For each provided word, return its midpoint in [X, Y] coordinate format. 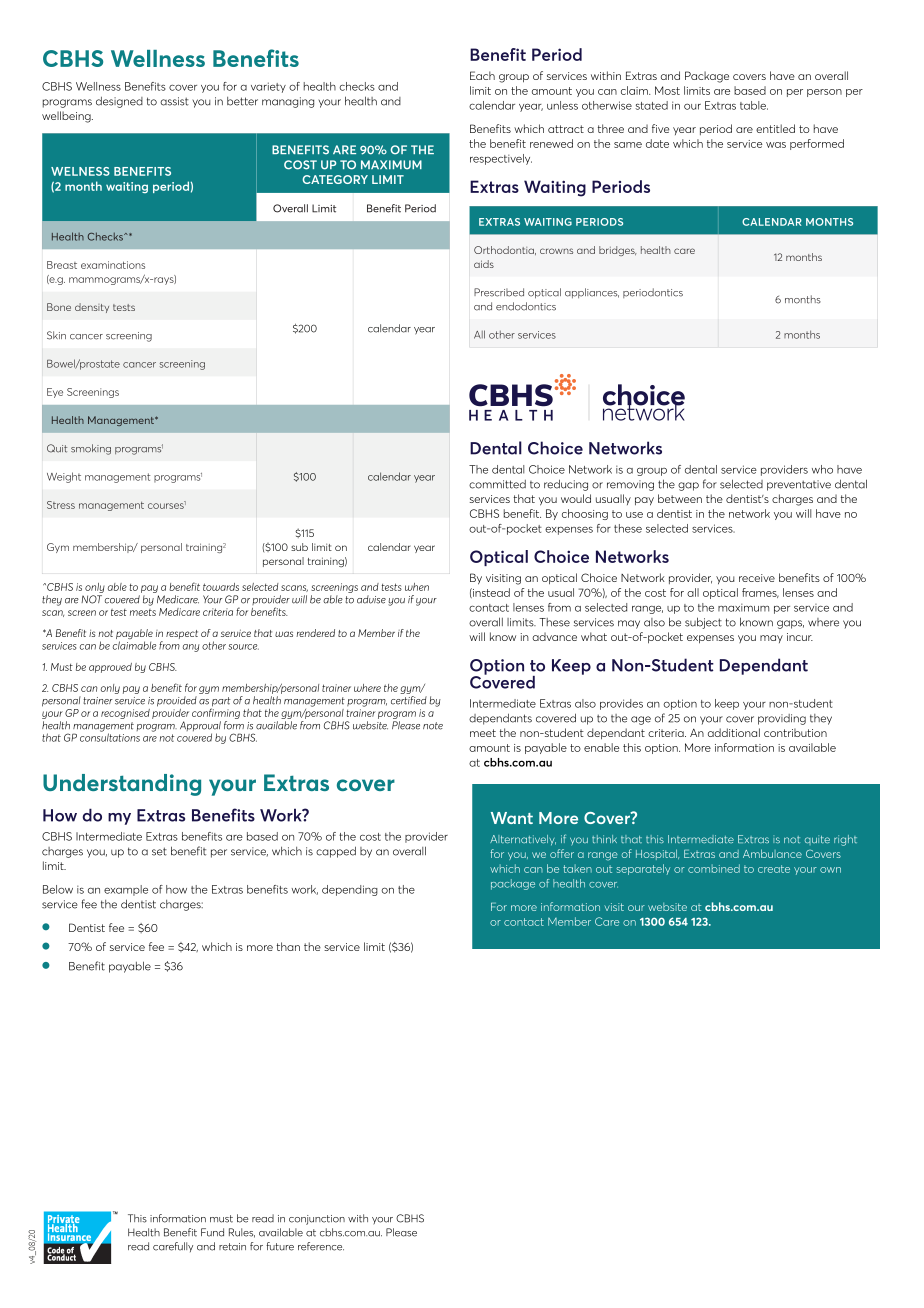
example [126, 890]
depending [350, 890]
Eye [55, 393]
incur [800, 637]
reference [321, 1246]
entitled [775, 128]
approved [110, 668]
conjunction [317, 1220]
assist [174, 101]
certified [409, 700]
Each [482, 75]
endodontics [526, 306]
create [774, 869]
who [822, 469]
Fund [212, 1232]
